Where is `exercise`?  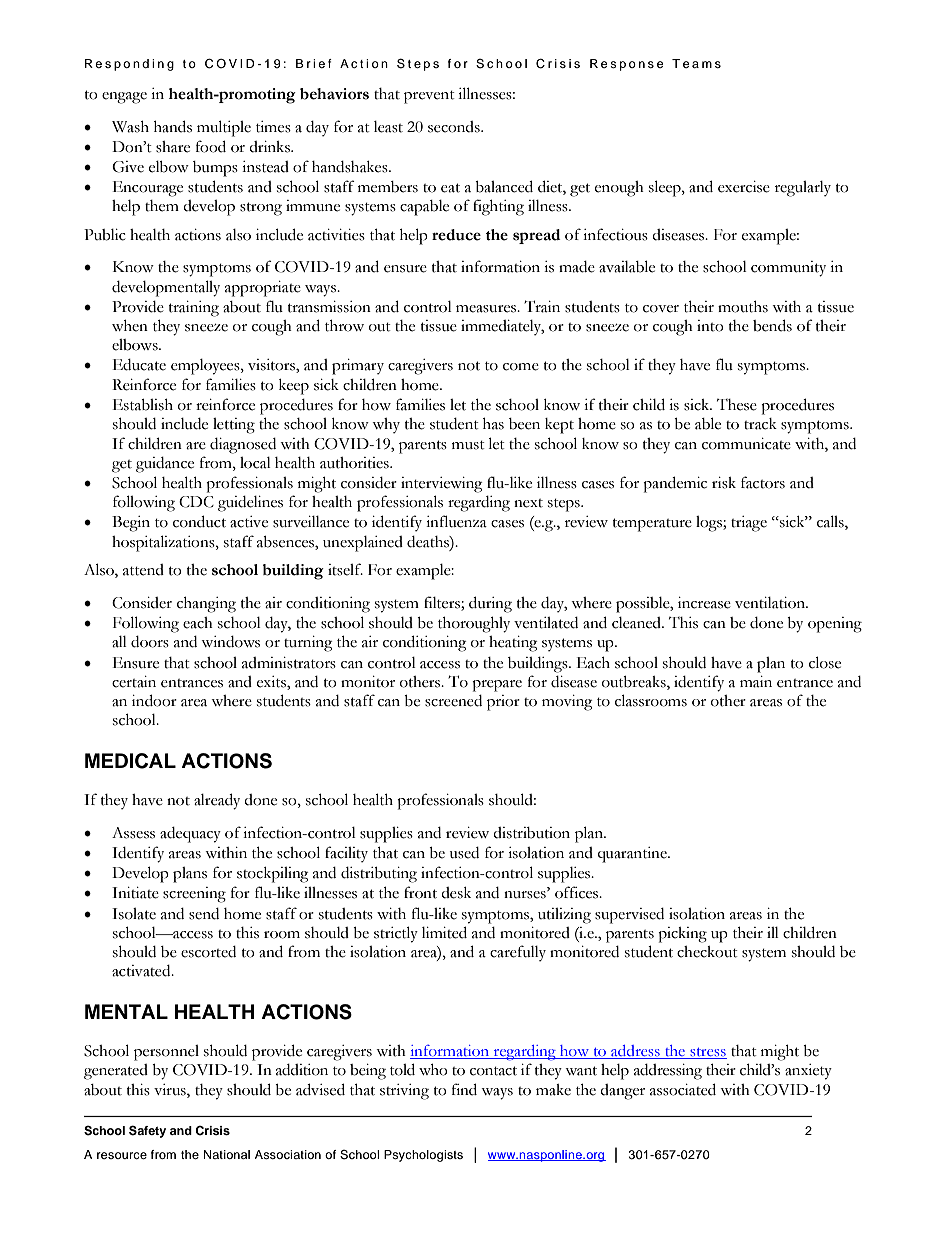
exercise is located at coordinates (744, 187).
